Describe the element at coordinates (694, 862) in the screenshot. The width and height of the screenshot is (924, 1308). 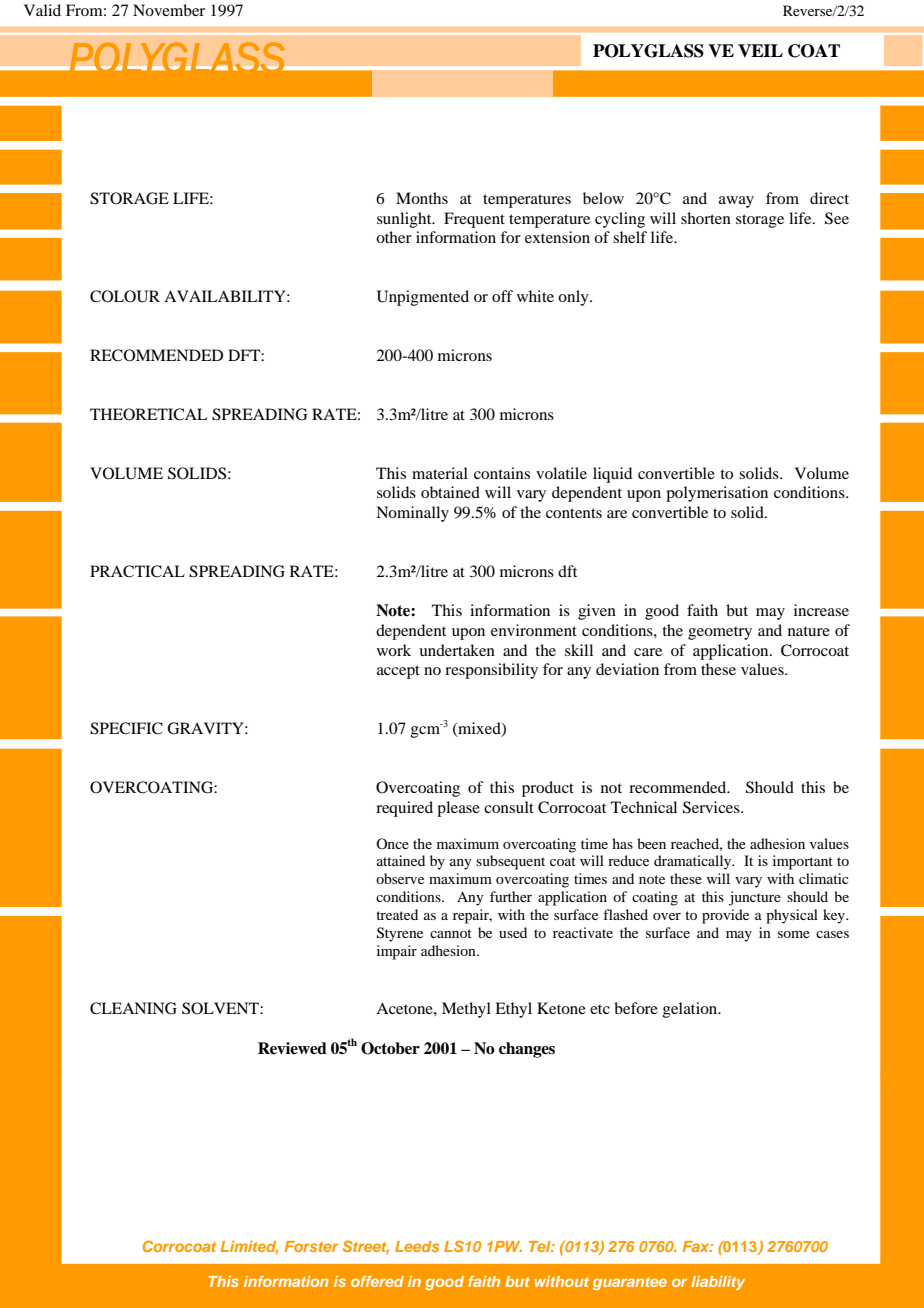
I see `dramatically` at that location.
